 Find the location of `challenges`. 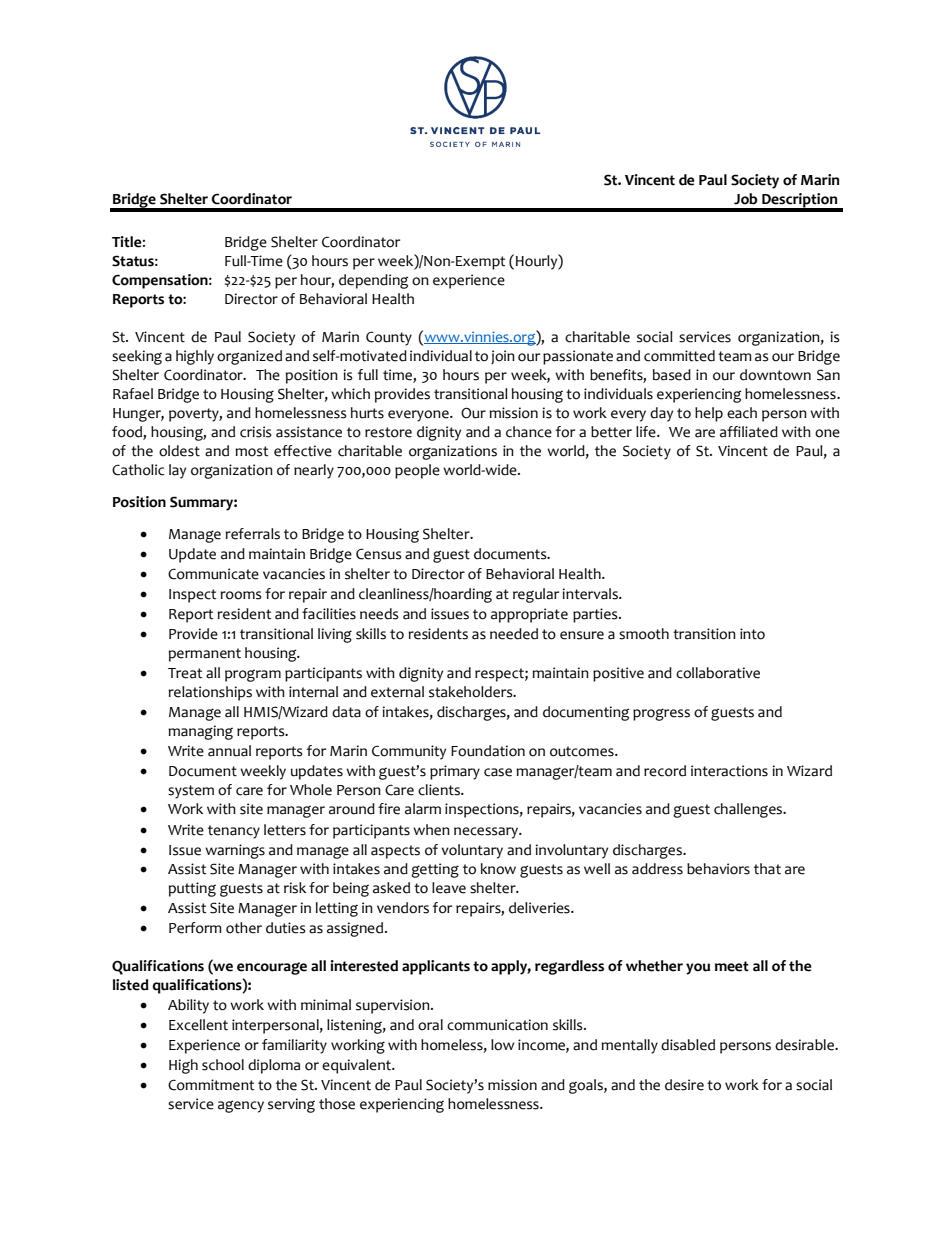

challenges is located at coordinates (749, 810).
